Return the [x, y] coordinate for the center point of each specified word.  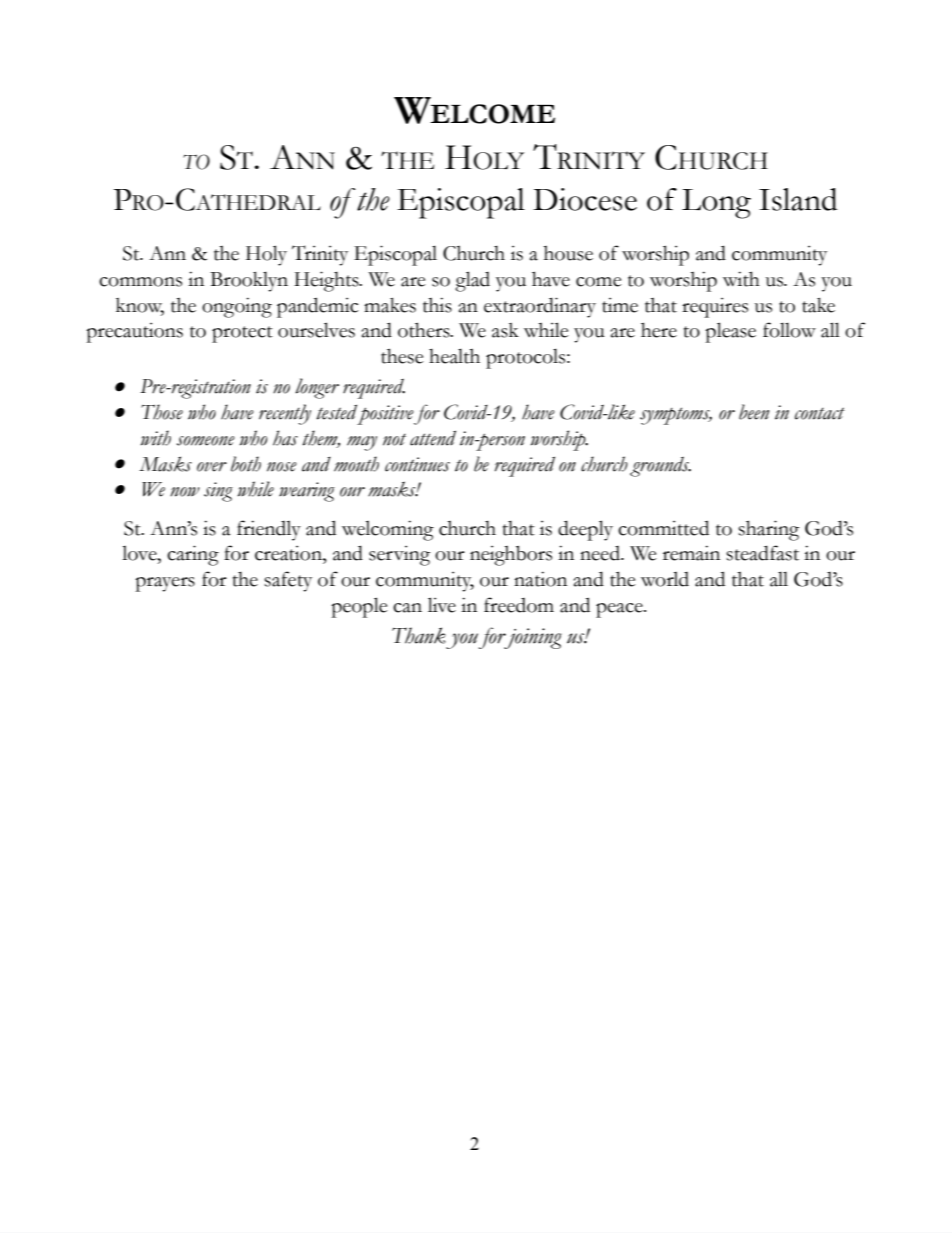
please [730, 332]
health [454, 356]
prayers [165, 584]
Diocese [585, 199]
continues [417, 464]
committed [663, 528]
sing [218, 492]
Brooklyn [249, 281]
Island [798, 199]
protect [242, 334]
